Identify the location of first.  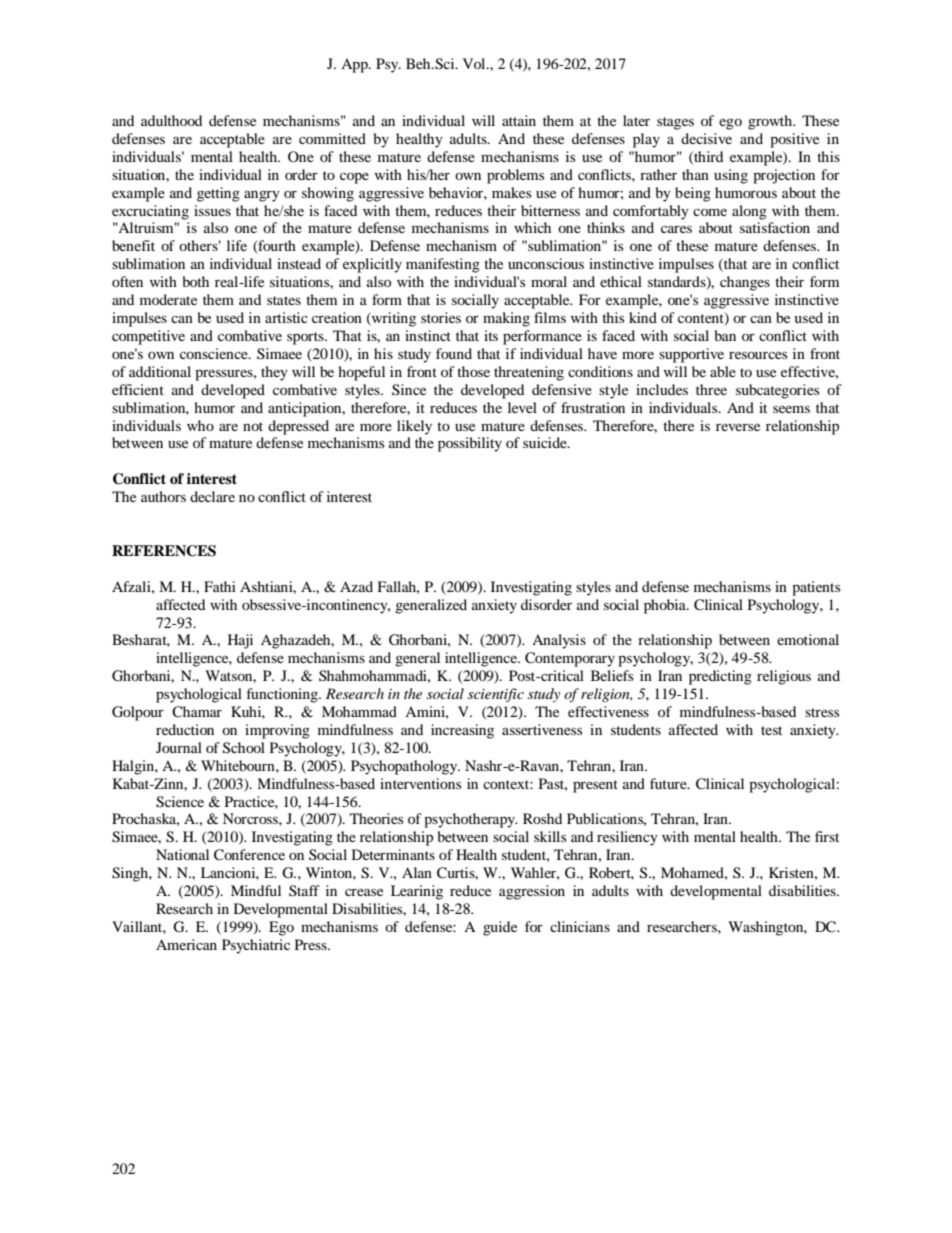
(827, 836).
